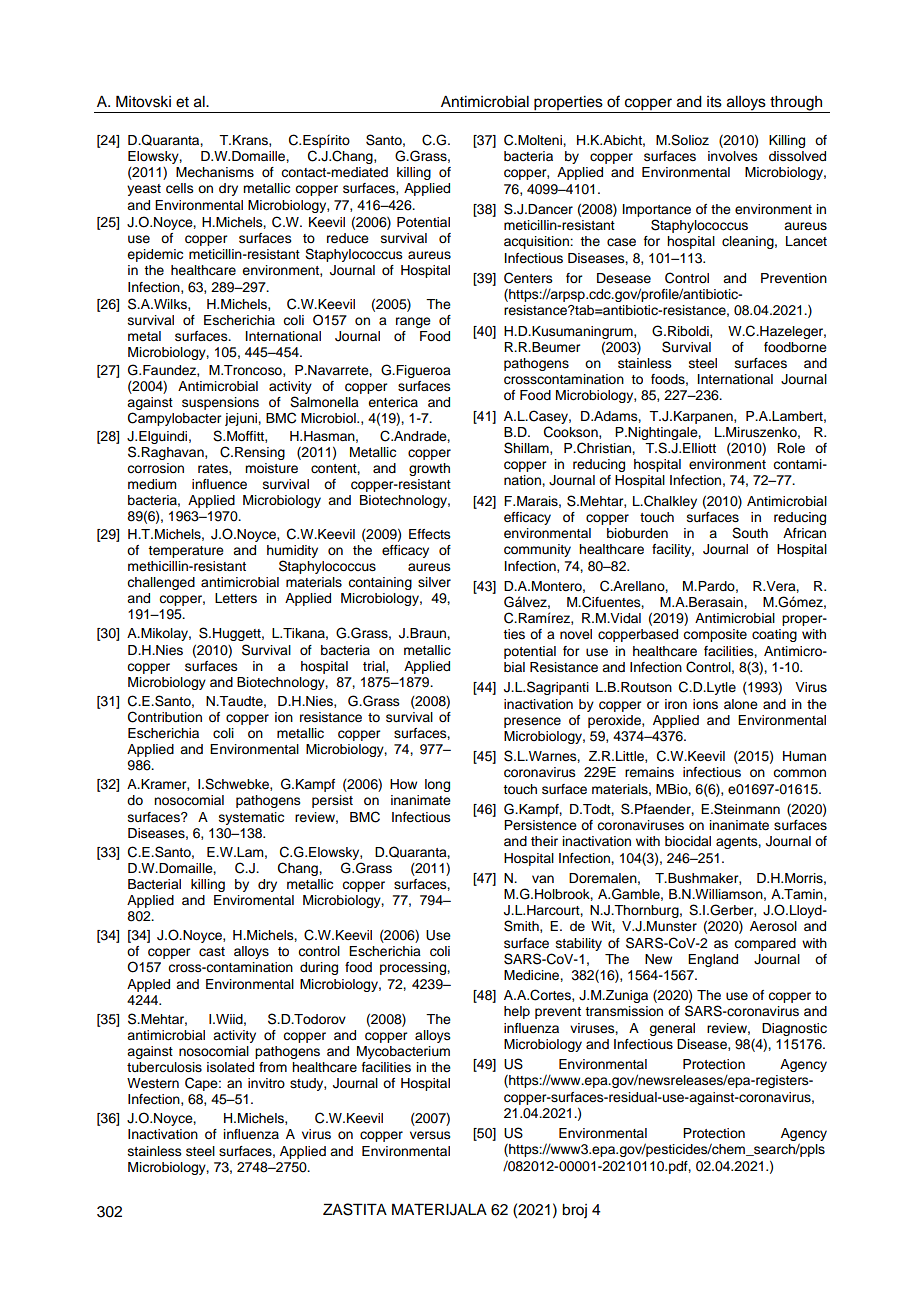  What do you see at coordinates (715, 635) in the screenshot?
I see `composite` at bounding box center [715, 635].
